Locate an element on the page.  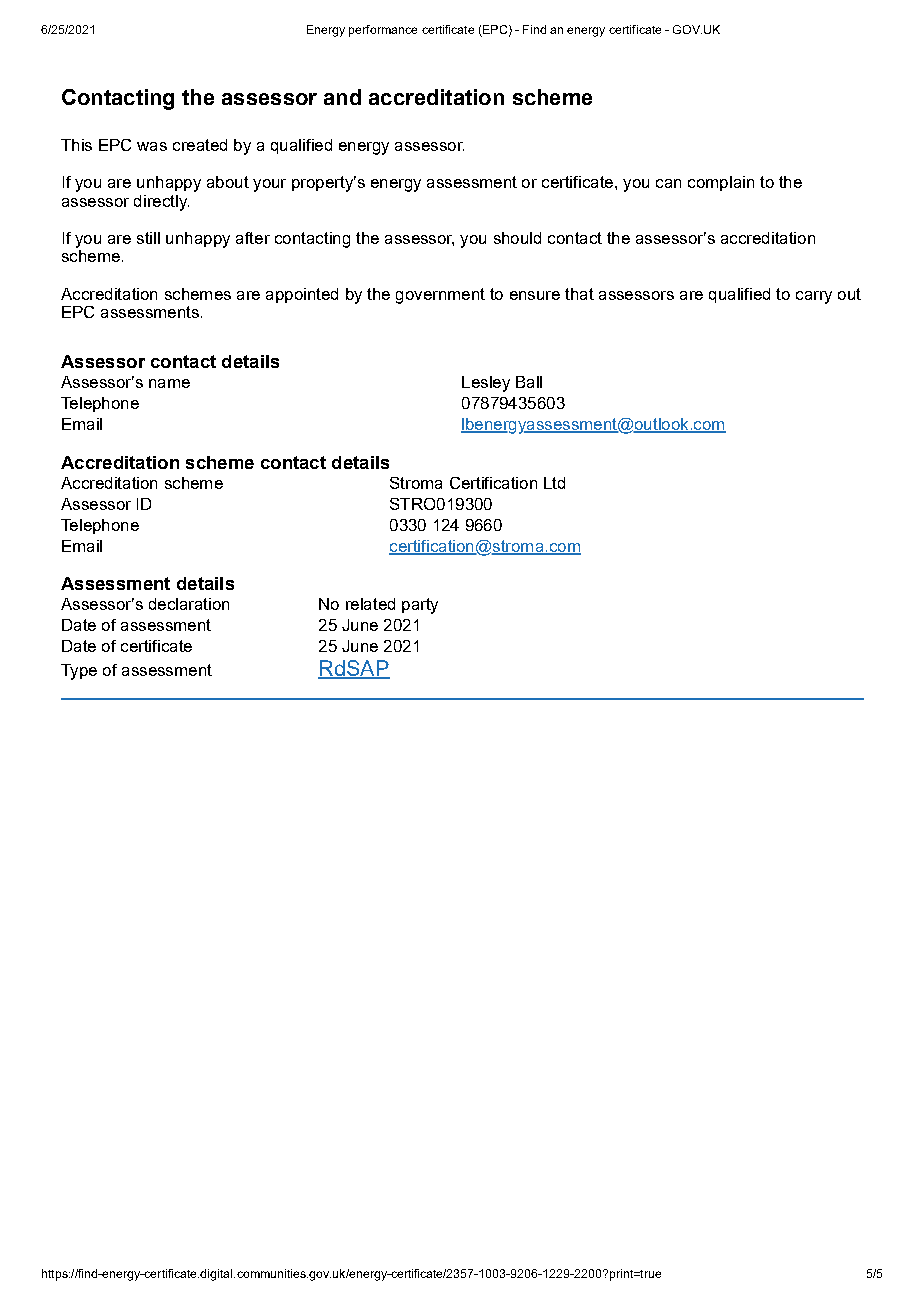
Type is located at coordinates (79, 672).
